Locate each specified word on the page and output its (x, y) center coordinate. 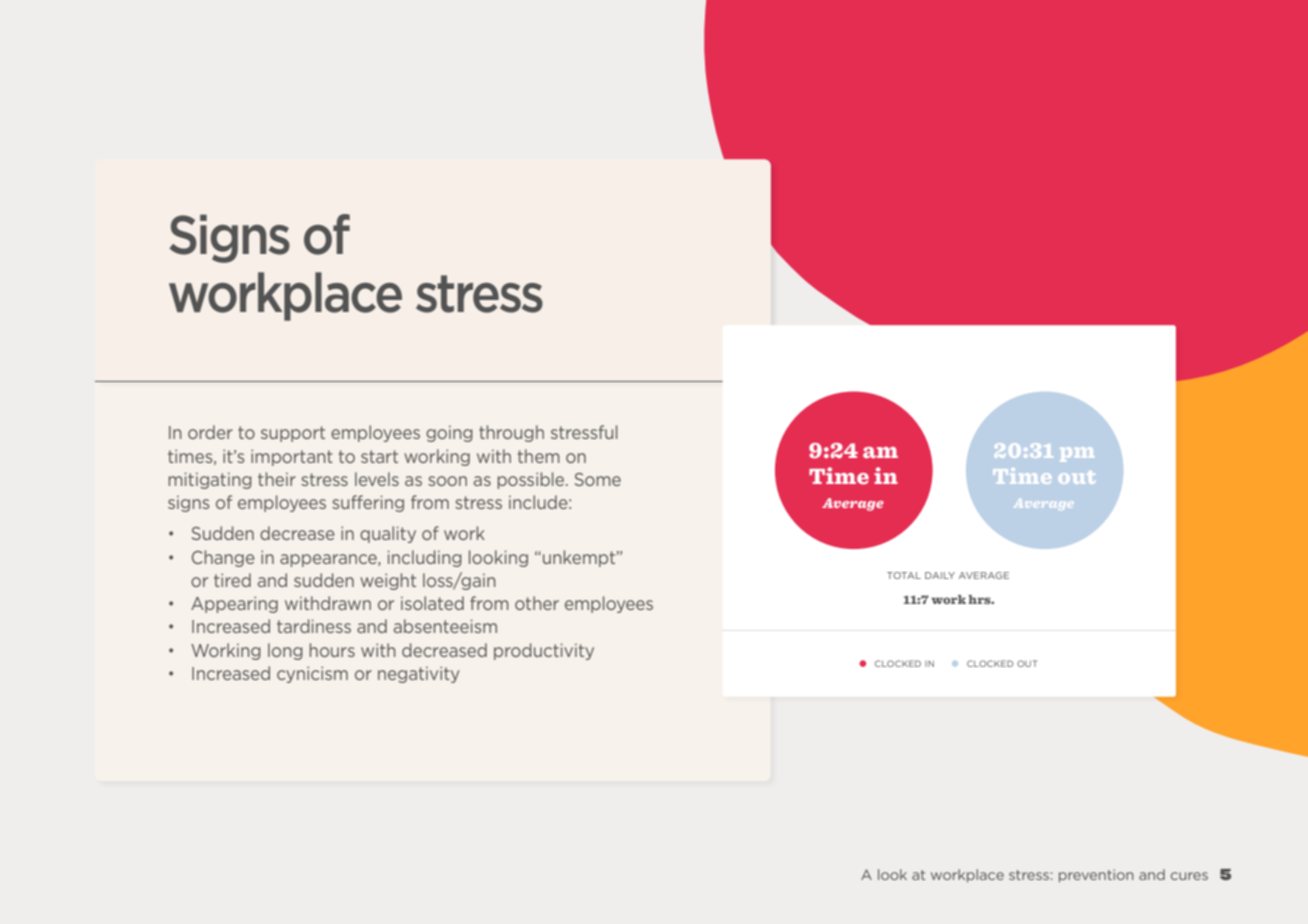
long (285, 651)
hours (332, 650)
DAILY (940, 575)
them (539, 456)
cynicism (312, 675)
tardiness (314, 626)
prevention (1096, 876)
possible (532, 480)
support (293, 434)
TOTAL (904, 575)
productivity (544, 651)
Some (598, 479)
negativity (418, 675)
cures (1189, 876)
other (537, 603)
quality (388, 534)
